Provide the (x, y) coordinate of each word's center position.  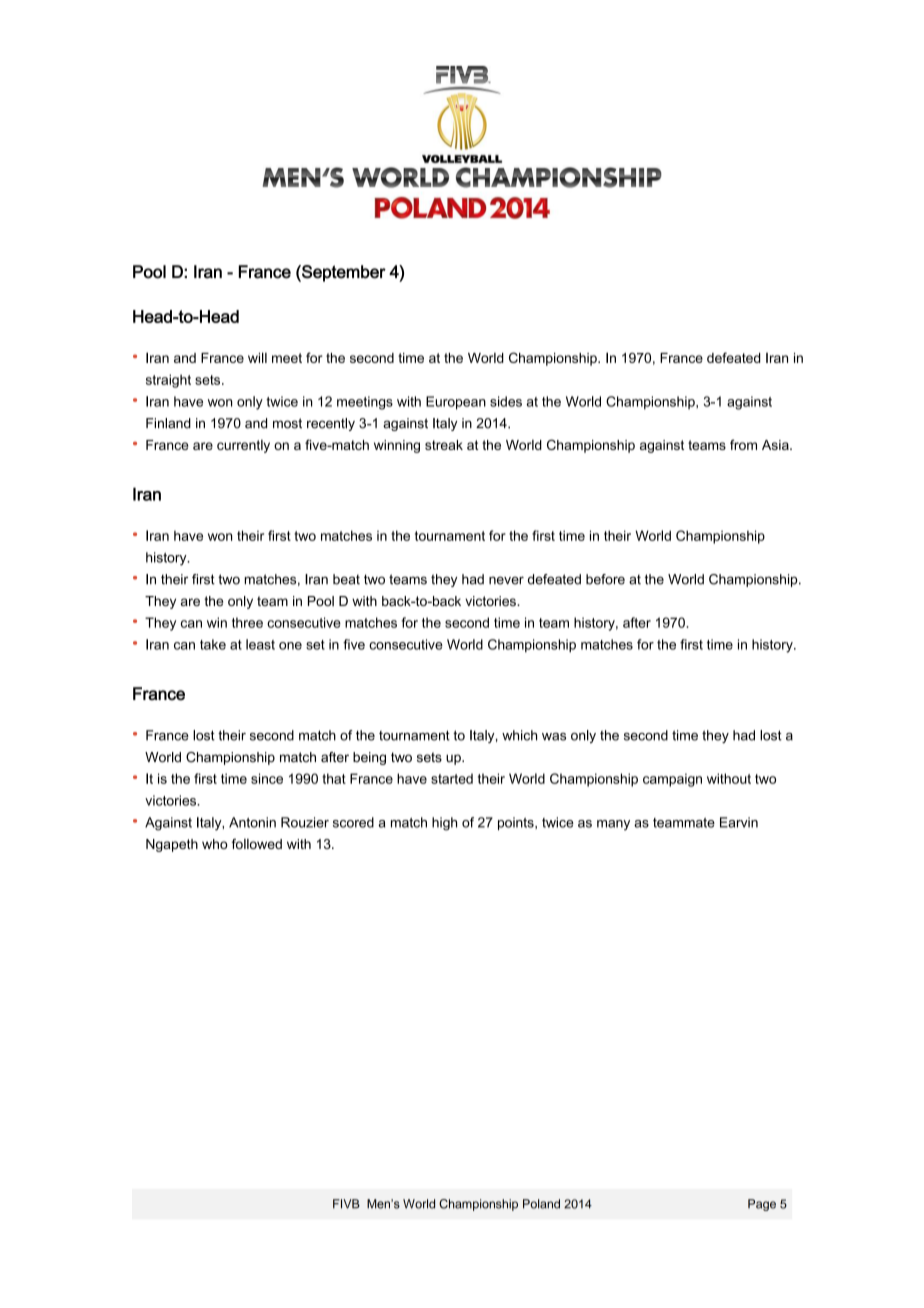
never (506, 580)
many (613, 825)
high (444, 824)
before (605, 579)
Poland (541, 1204)
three (247, 622)
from (743, 444)
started (452, 778)
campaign (672, 780)
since (267, 778)
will (257, 357)
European (456, 403)
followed (257, 844)
